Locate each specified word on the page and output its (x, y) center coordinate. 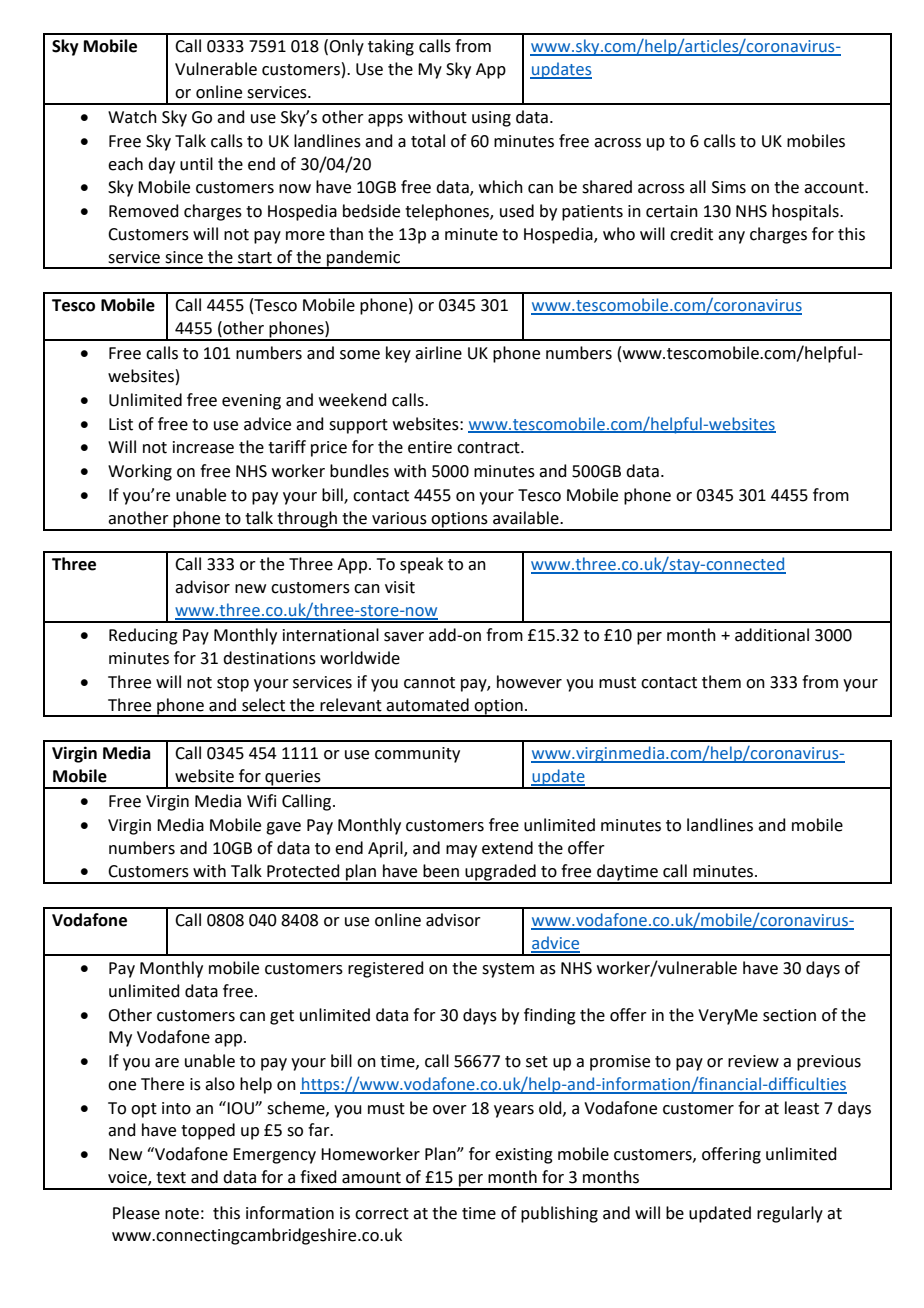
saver (404, 637)
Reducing (143, 636)
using (491, 119)
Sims (729, 187)
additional (772, 635)
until (196, 164)
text (171, 1178)
